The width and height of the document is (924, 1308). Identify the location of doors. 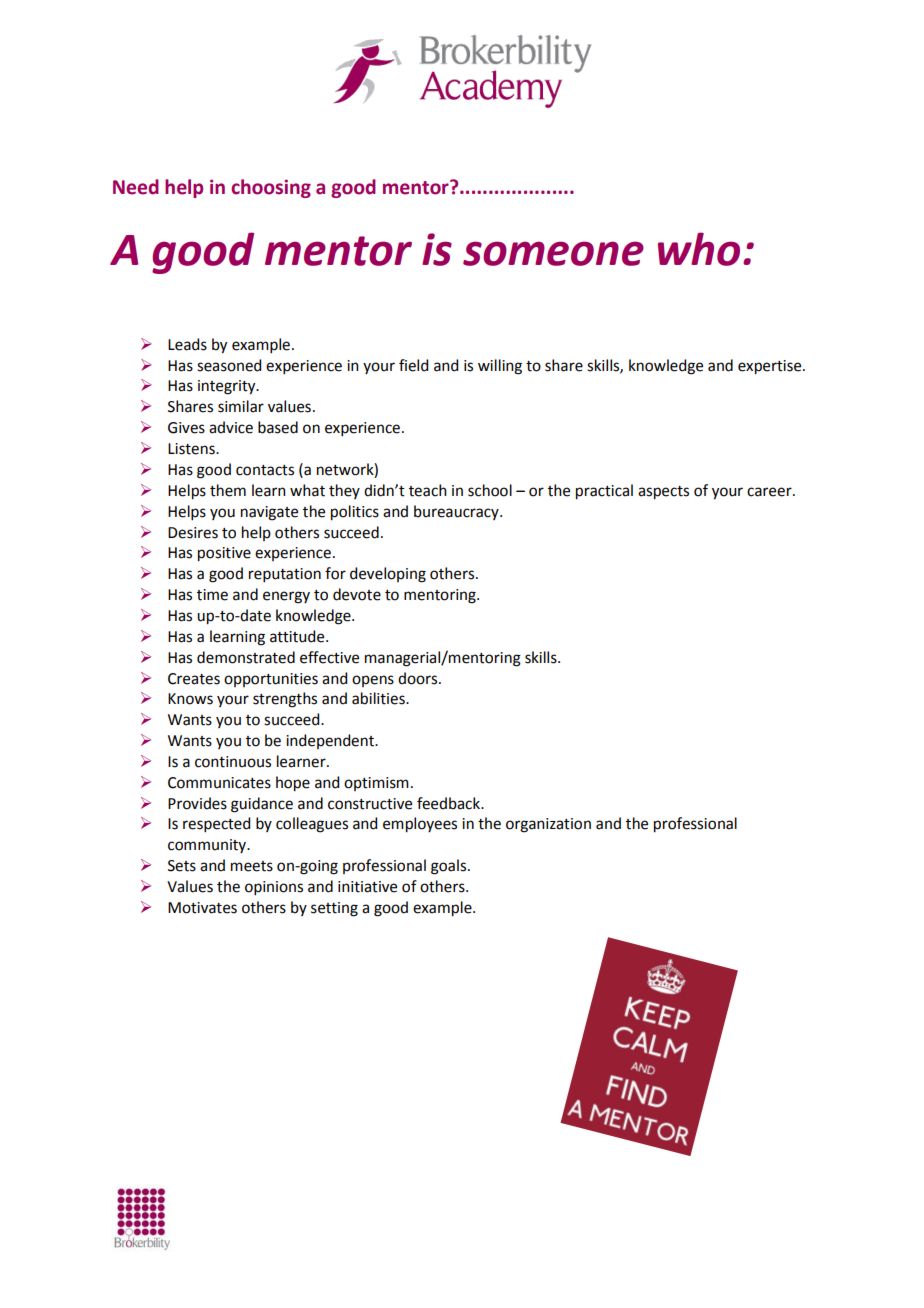
(419, 678).
